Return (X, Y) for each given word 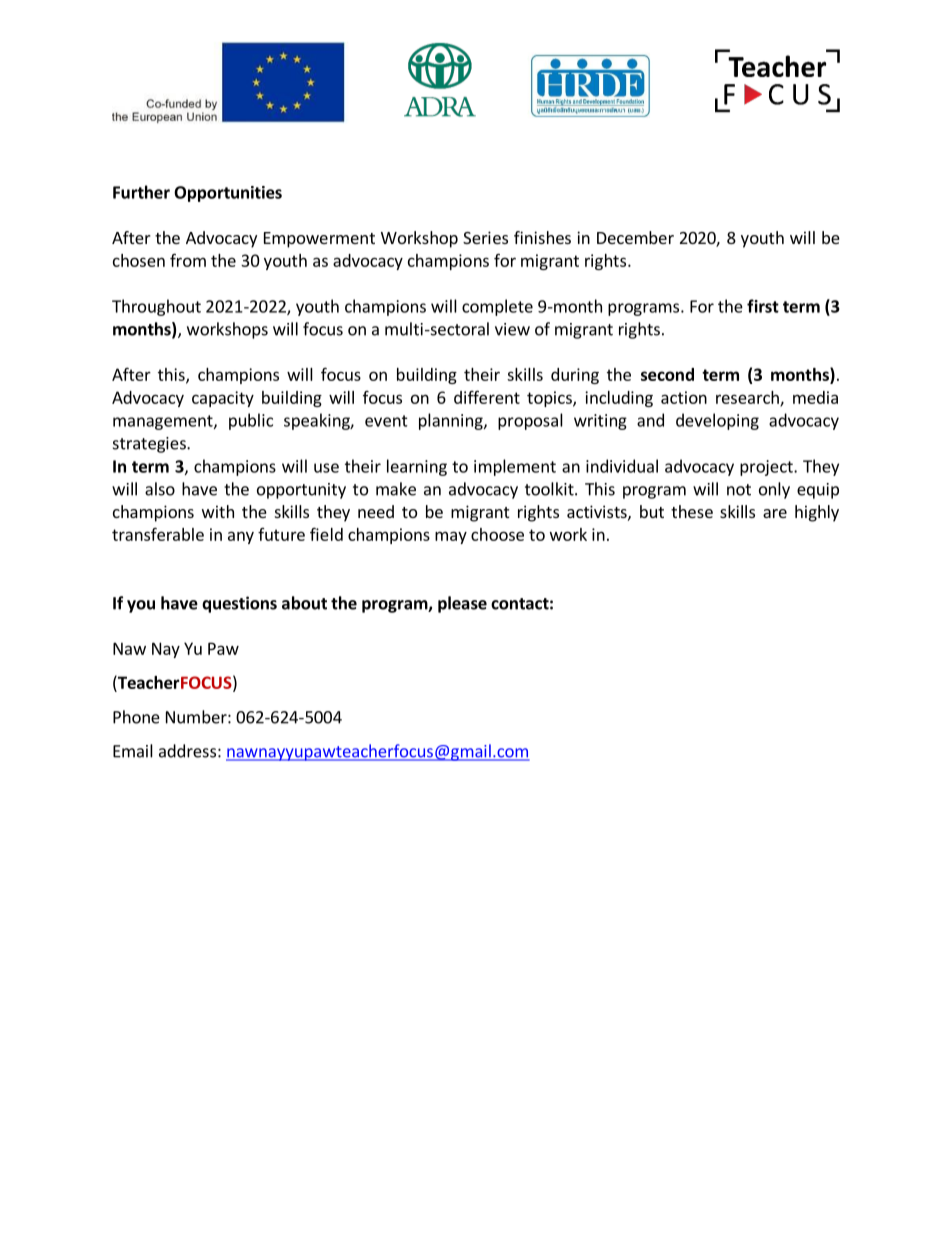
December (635, 237)
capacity (223, 399)
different (487, 397)
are (775, 513)
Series (485, 237)
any (241, 537)
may (451, 537)
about (304, 603)
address (187, 751)
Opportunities (228, 194)
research (748, 398)
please (462, 604)
